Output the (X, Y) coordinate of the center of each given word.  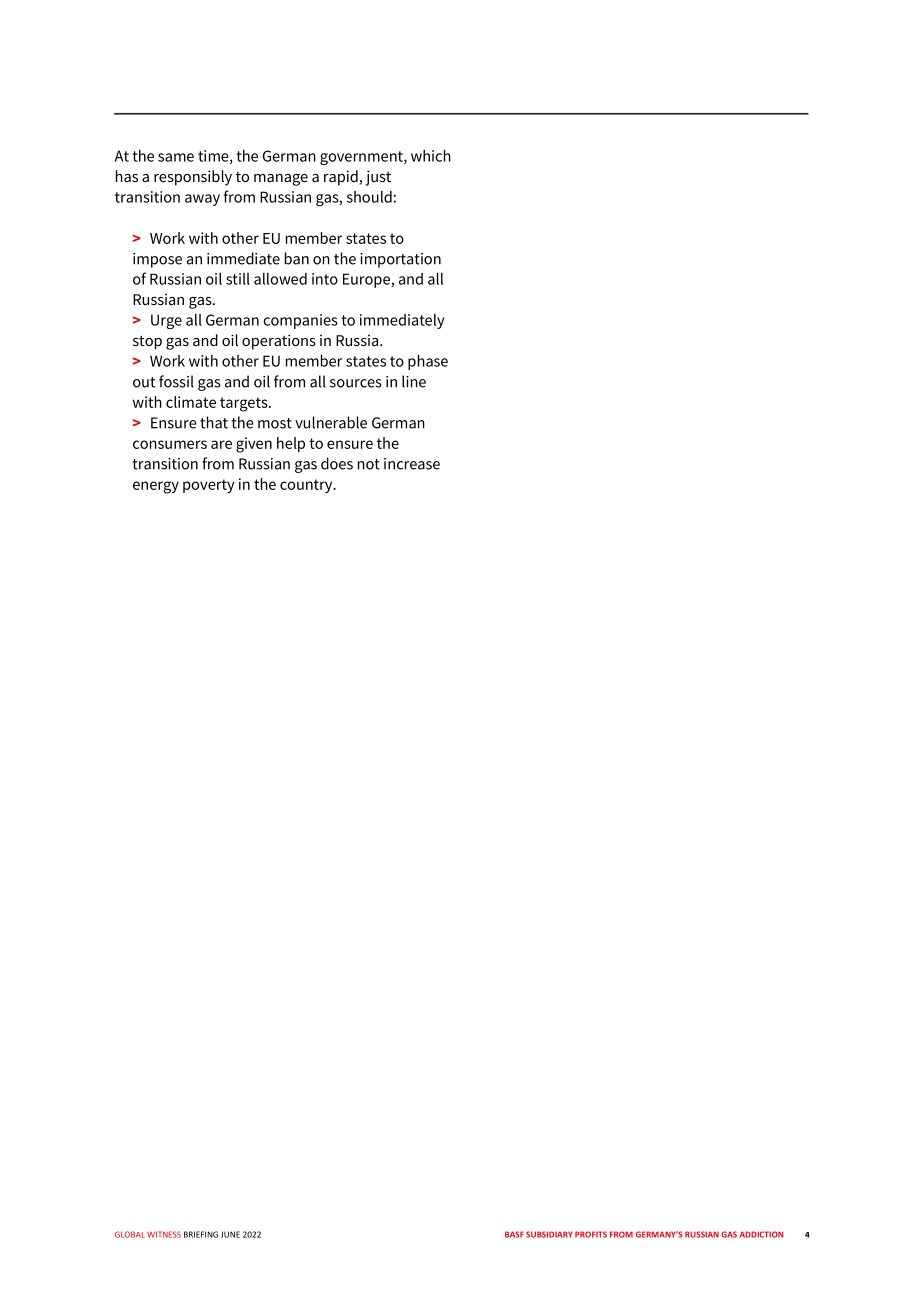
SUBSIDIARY (549, 1234)
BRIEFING (201, 1234)
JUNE (230, 1234)
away (202, 200)
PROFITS (591, 1234)
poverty (209, 486)
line (414, 381)
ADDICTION (761, 1234)
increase (412, 464)
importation (400, 260)
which (431, 156)
